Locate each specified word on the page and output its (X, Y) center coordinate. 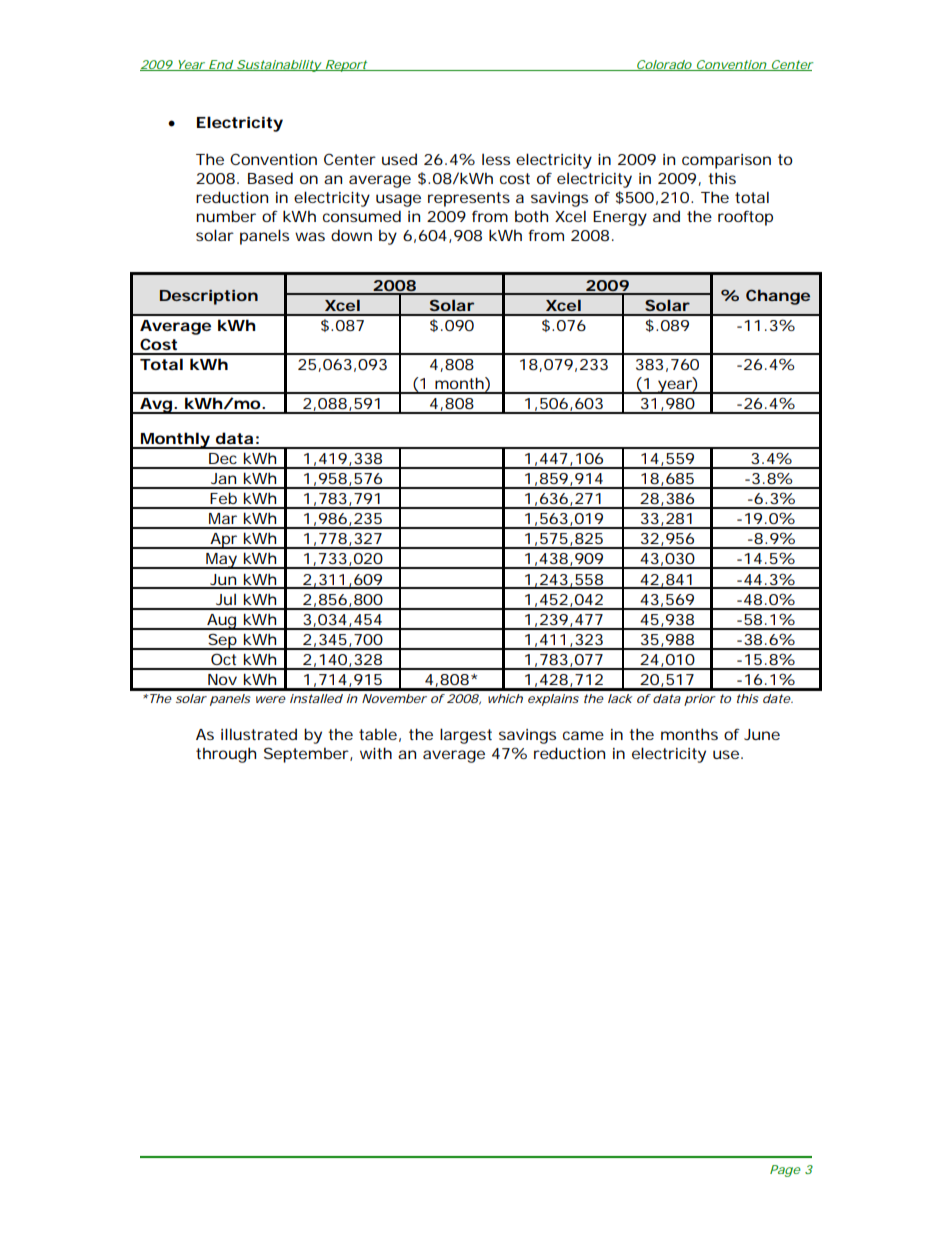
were (271, 699)
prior (700, 700)
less (496, 159)
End (220, 65)
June (762, 734)
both (531, 216)
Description (209, 297)
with (376, 753)
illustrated (259, 734)
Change (778, 297)
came (583, 735)
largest (466, 736)
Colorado (664, 65)
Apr (224, 541)
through (226, 755)
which (505, 698)
